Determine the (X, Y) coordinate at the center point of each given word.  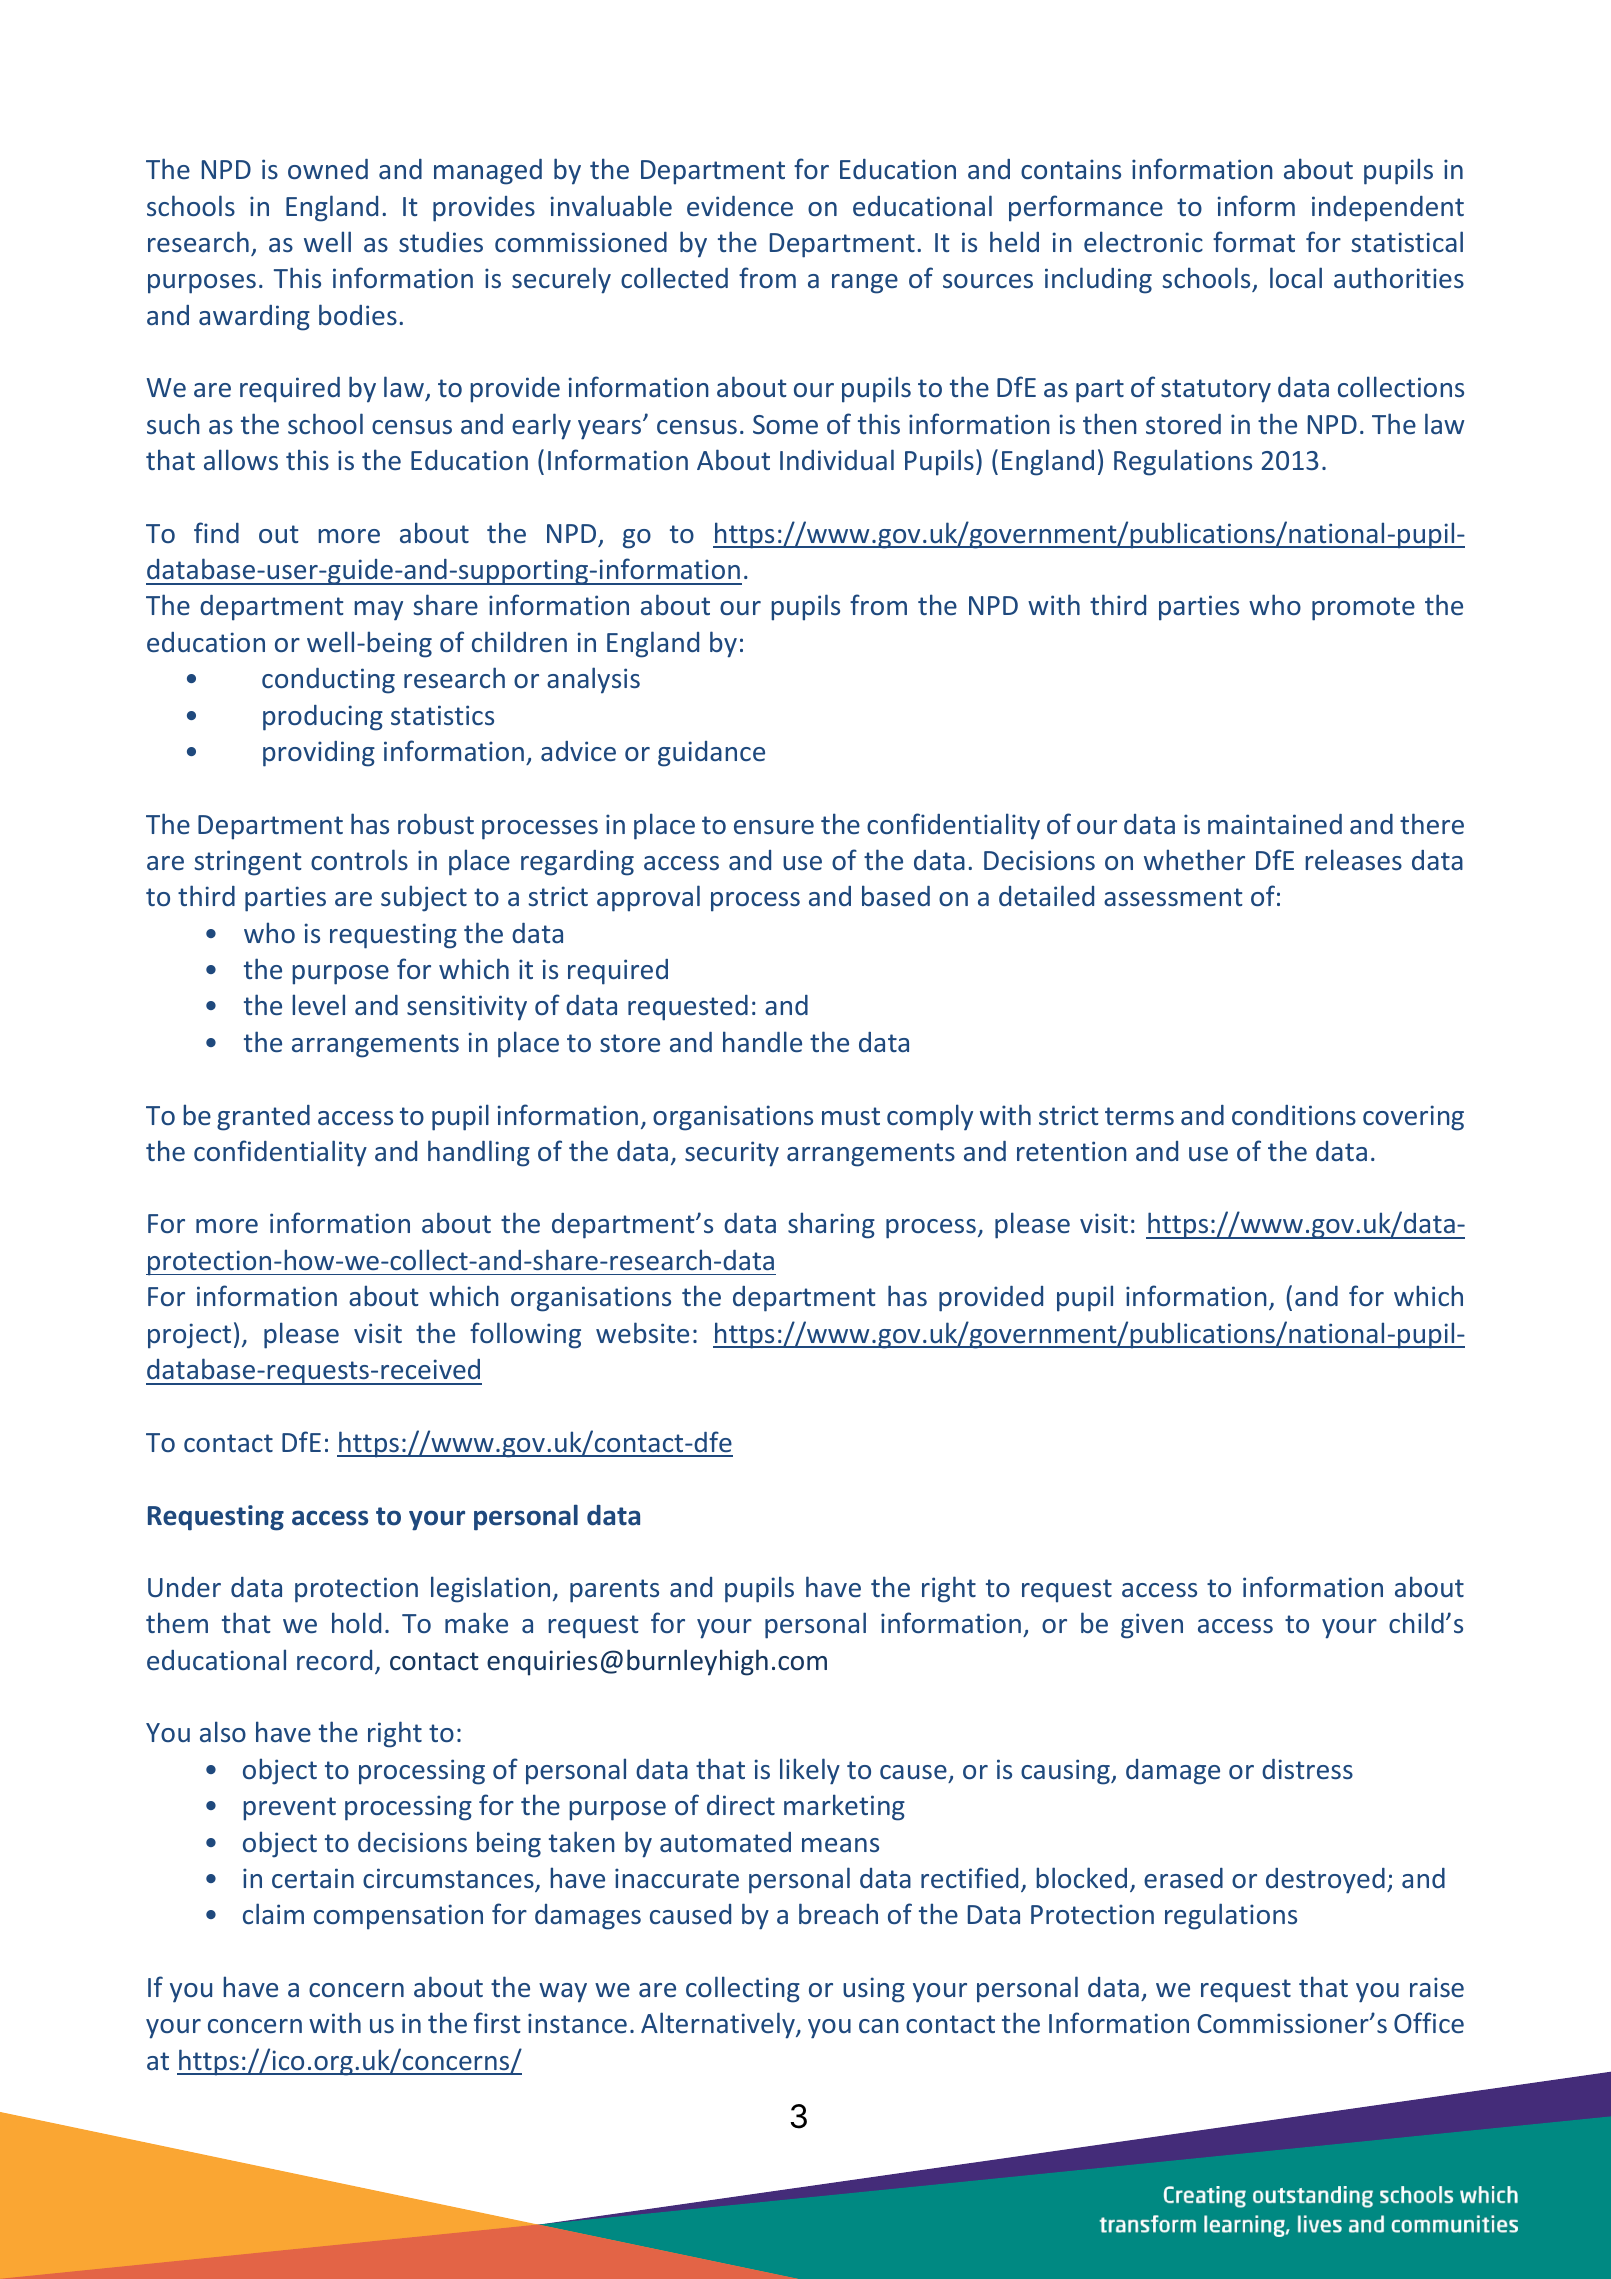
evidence (740, 206)
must (851, 1116)
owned (328, 169)
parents (614, 1591)
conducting (328, 681)
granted (263, 1118)
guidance (711, 754)
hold (356, 1622)
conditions (1294, 1115)
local (1296, 277)
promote (1363, 609)
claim (273, 1913)
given (1152, 1626)
